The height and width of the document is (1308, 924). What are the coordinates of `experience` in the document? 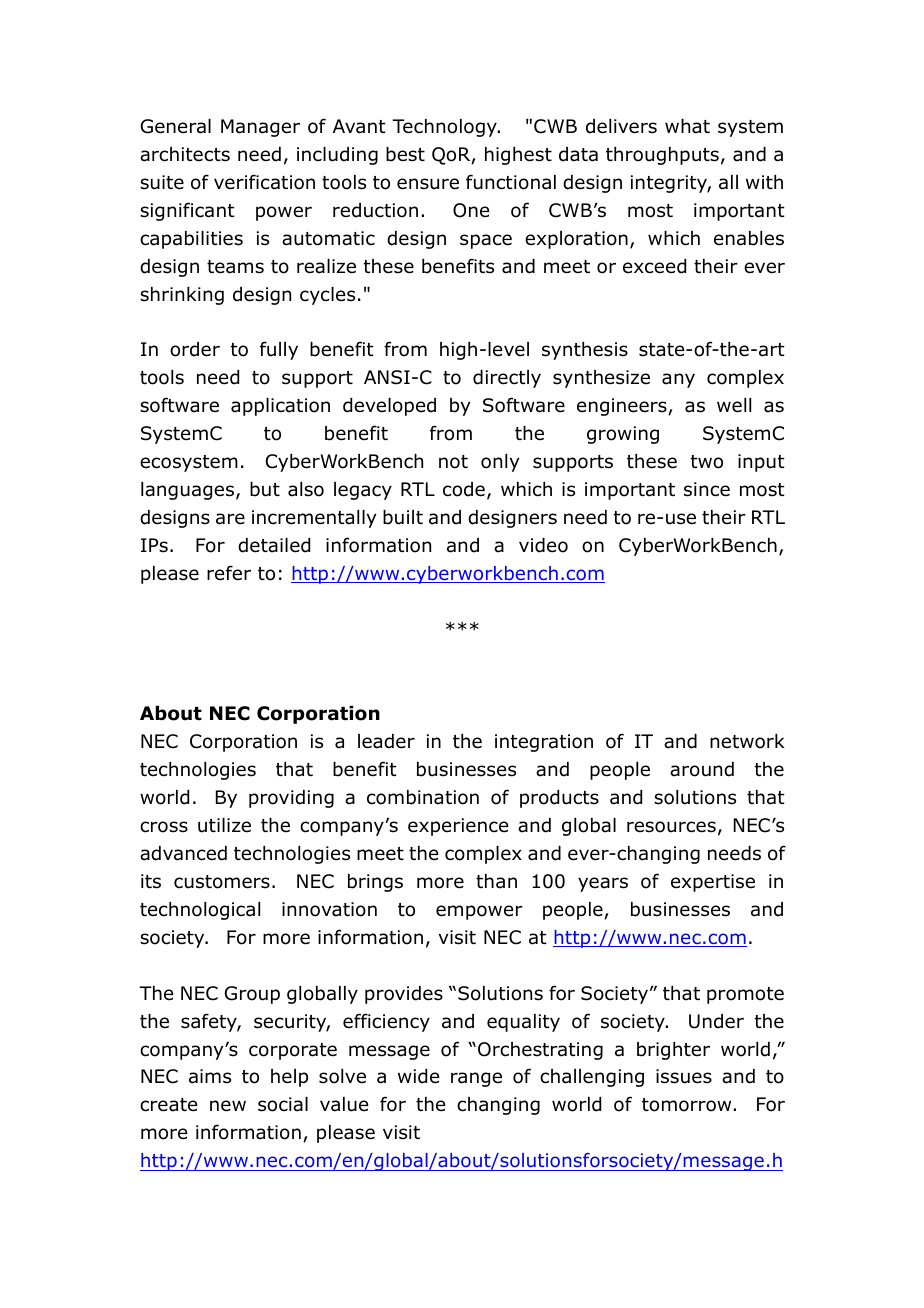 It's located at (458, 827).
